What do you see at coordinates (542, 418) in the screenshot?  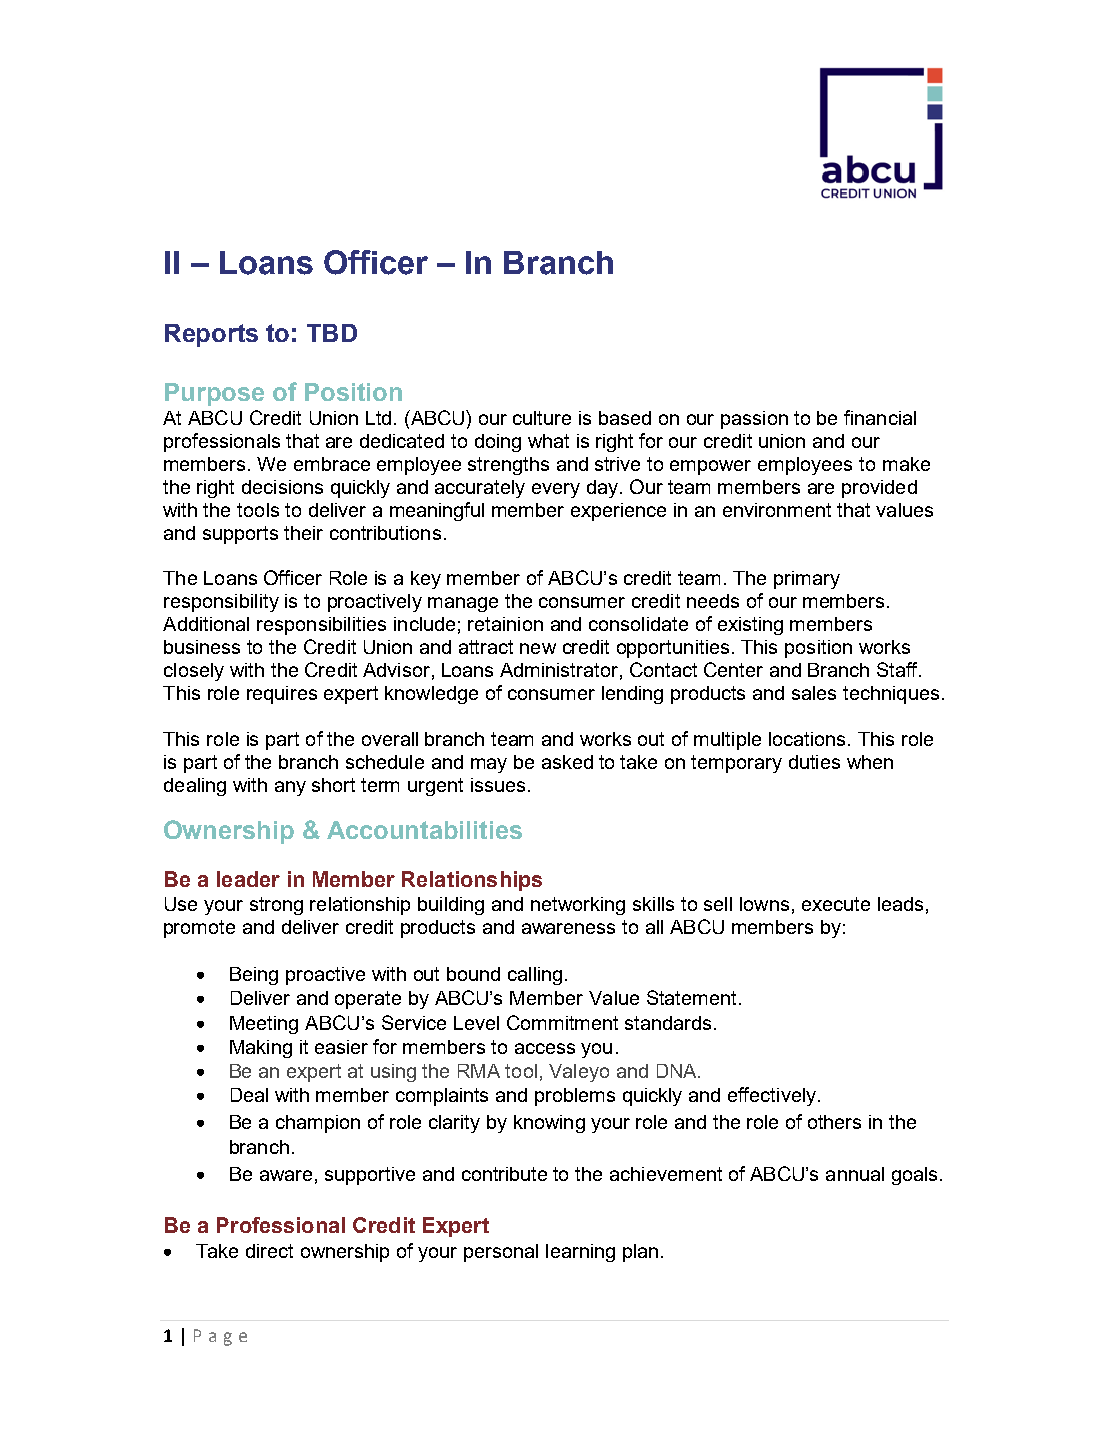 I see `culture` at bounding box center [542, 418].
